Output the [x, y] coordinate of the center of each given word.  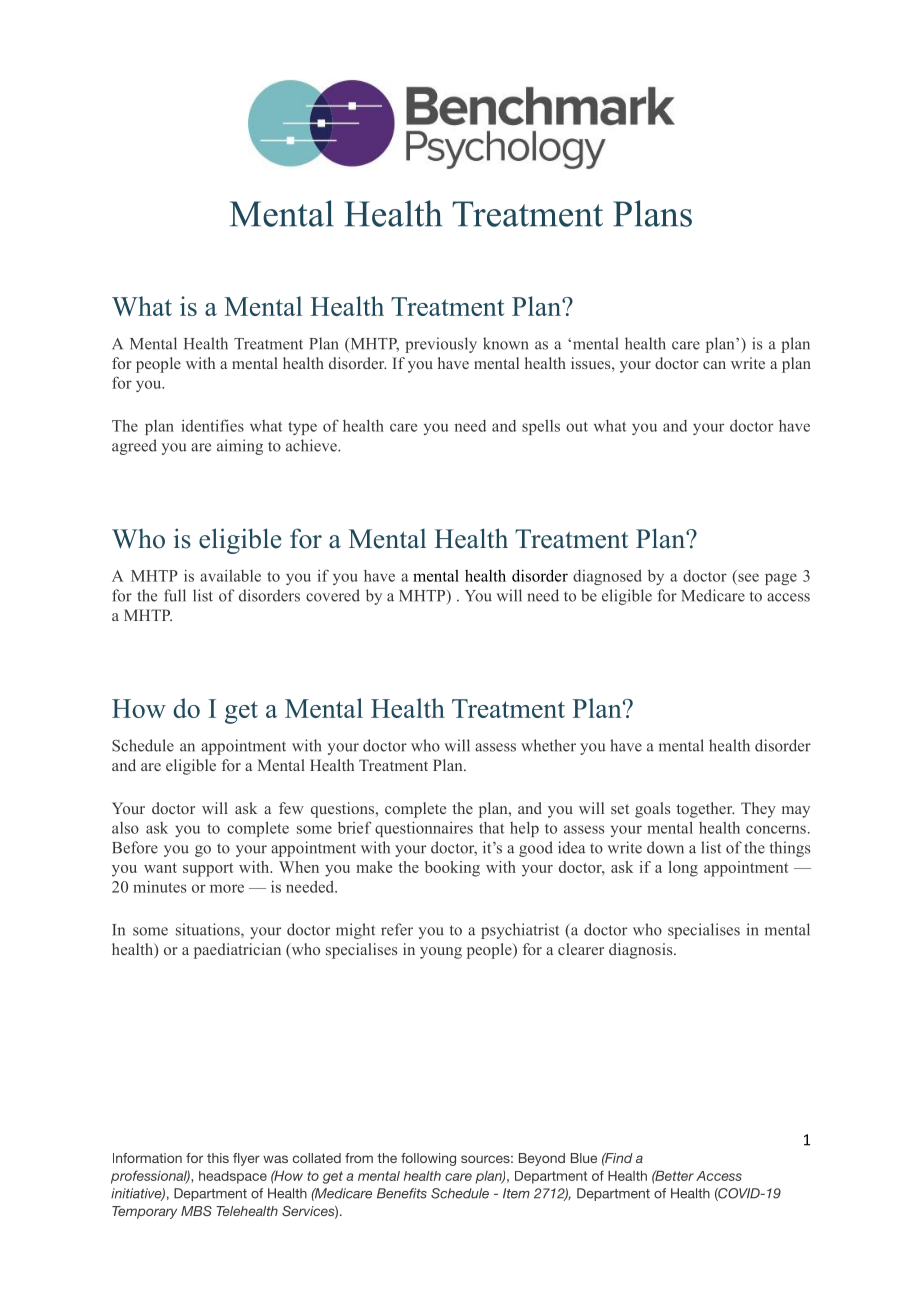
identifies [212, 425]
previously [441, 345]
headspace [233, 1177]
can [714, 365]
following [428, 1159]
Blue [584, 1158]
